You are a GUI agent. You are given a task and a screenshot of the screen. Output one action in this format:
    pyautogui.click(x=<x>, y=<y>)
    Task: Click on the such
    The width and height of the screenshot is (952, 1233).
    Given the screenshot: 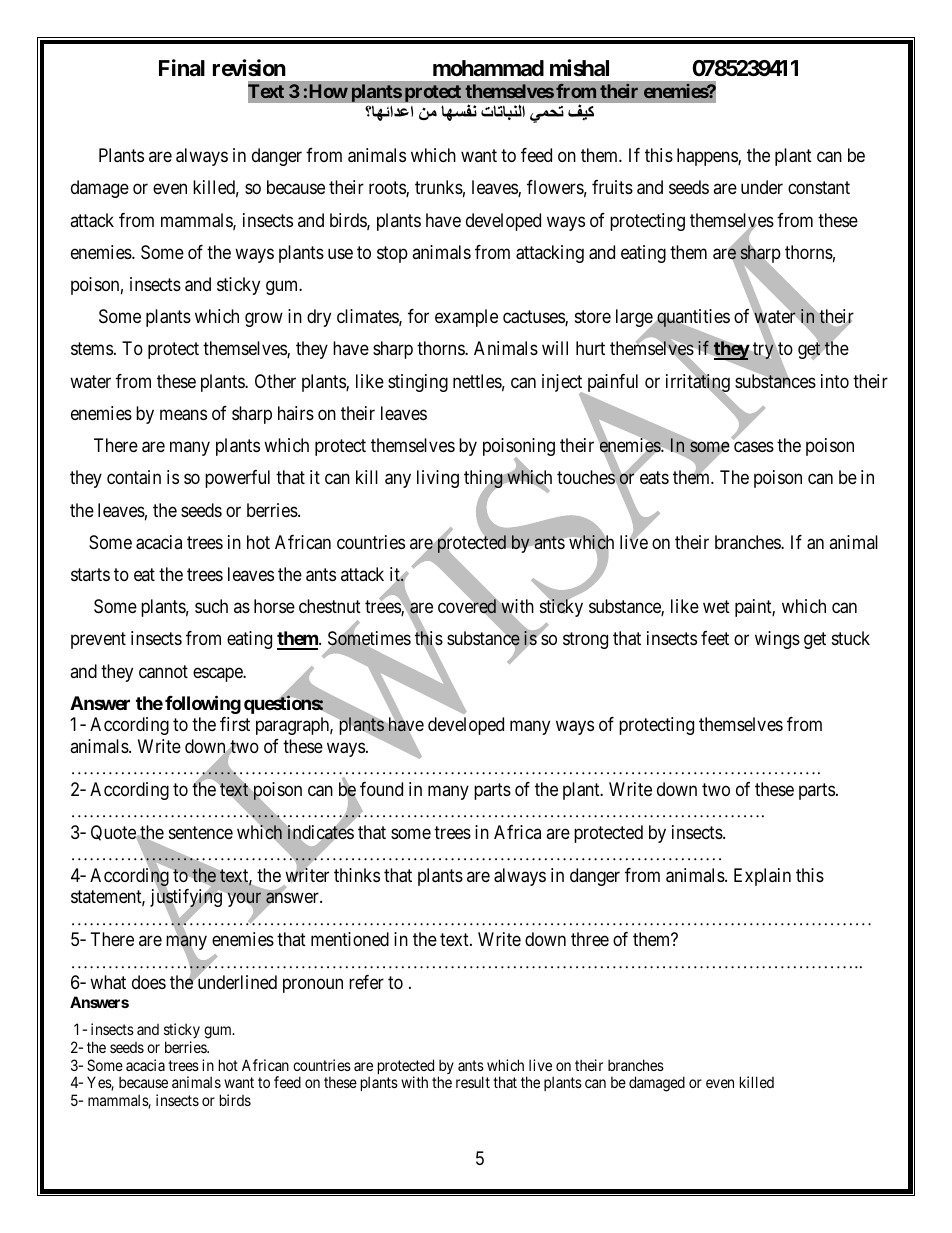 What is the action you would take?
    pyautogui.click(x=211, y=606)
